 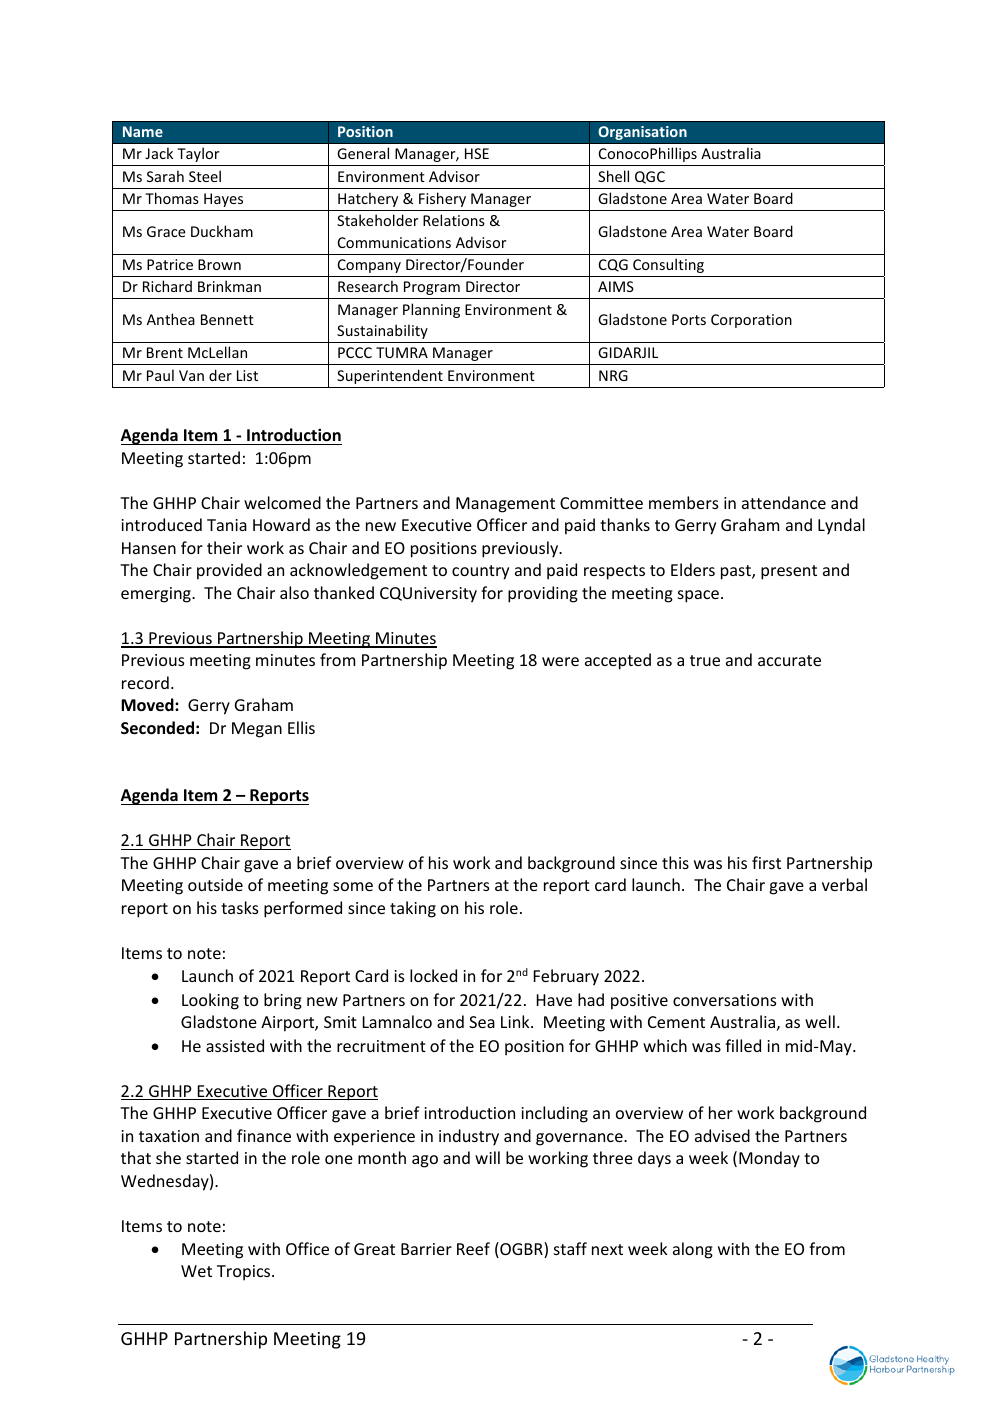 I want to click on Shell, so click(x=613, y=176).
